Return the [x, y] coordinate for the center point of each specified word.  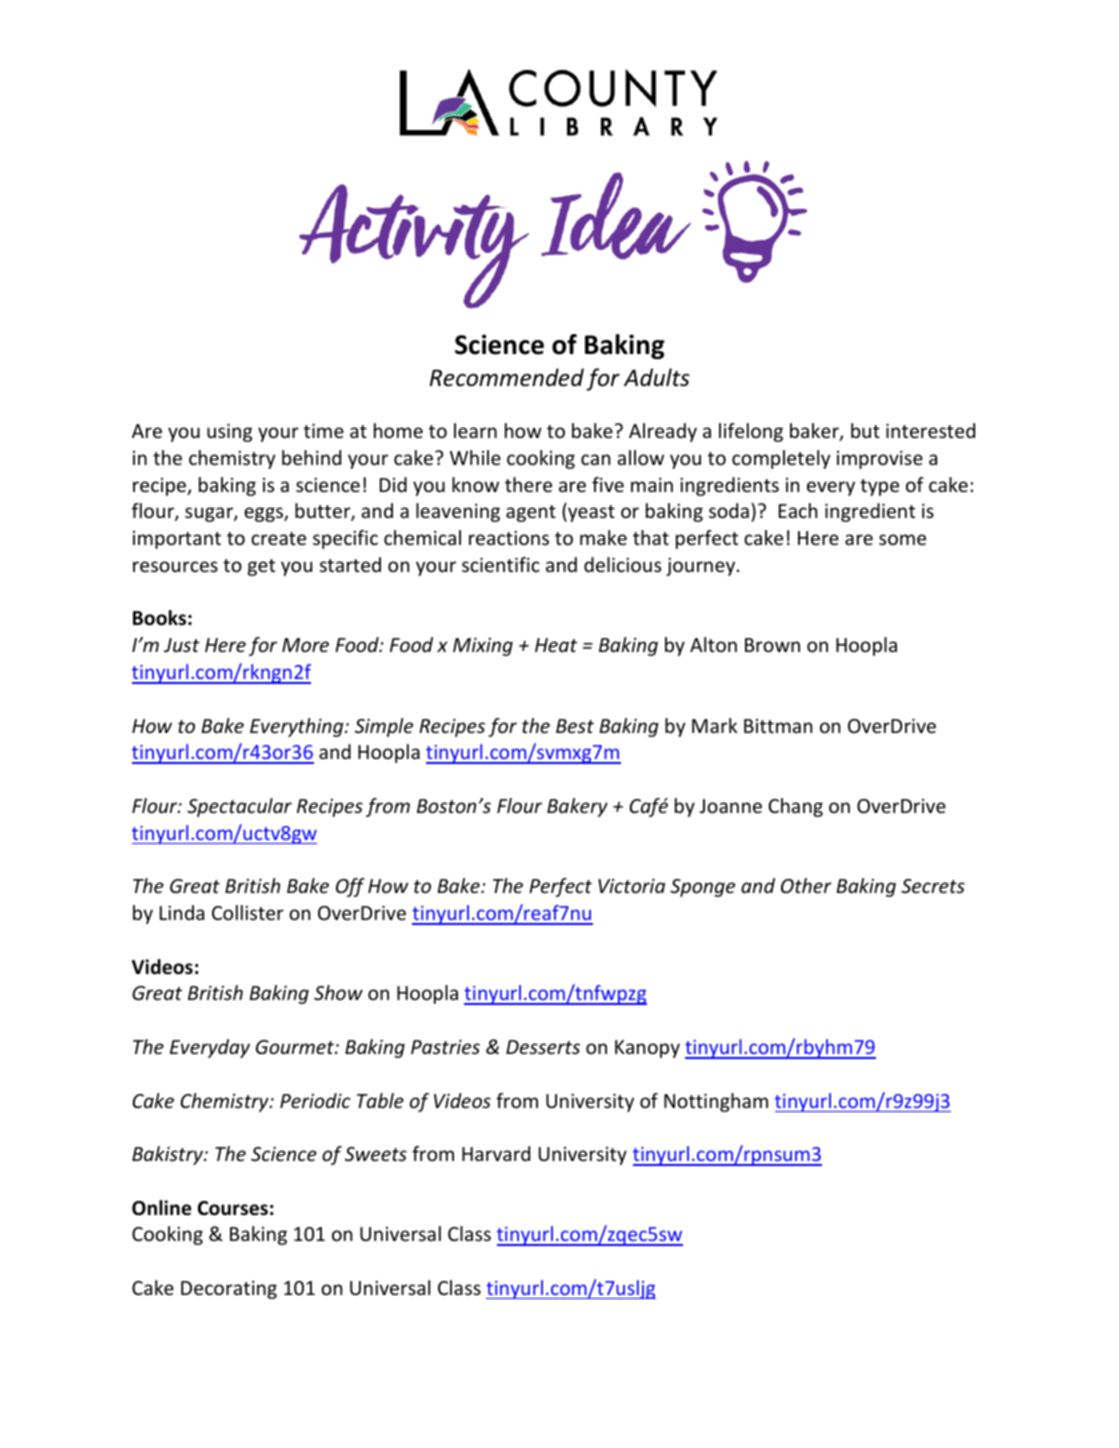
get [261, 567]
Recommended [507, 377]
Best [575, 726]
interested [930, 430]
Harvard [496, 1153]
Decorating [229, 1290]
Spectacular [239, 807]
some [902, 539]
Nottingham [716, 1102]
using [229, 433]
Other [806, 885]
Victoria [631, 886]
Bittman [778, 726]
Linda [182, 912]
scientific [501, 564]
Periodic [315, 1100]
